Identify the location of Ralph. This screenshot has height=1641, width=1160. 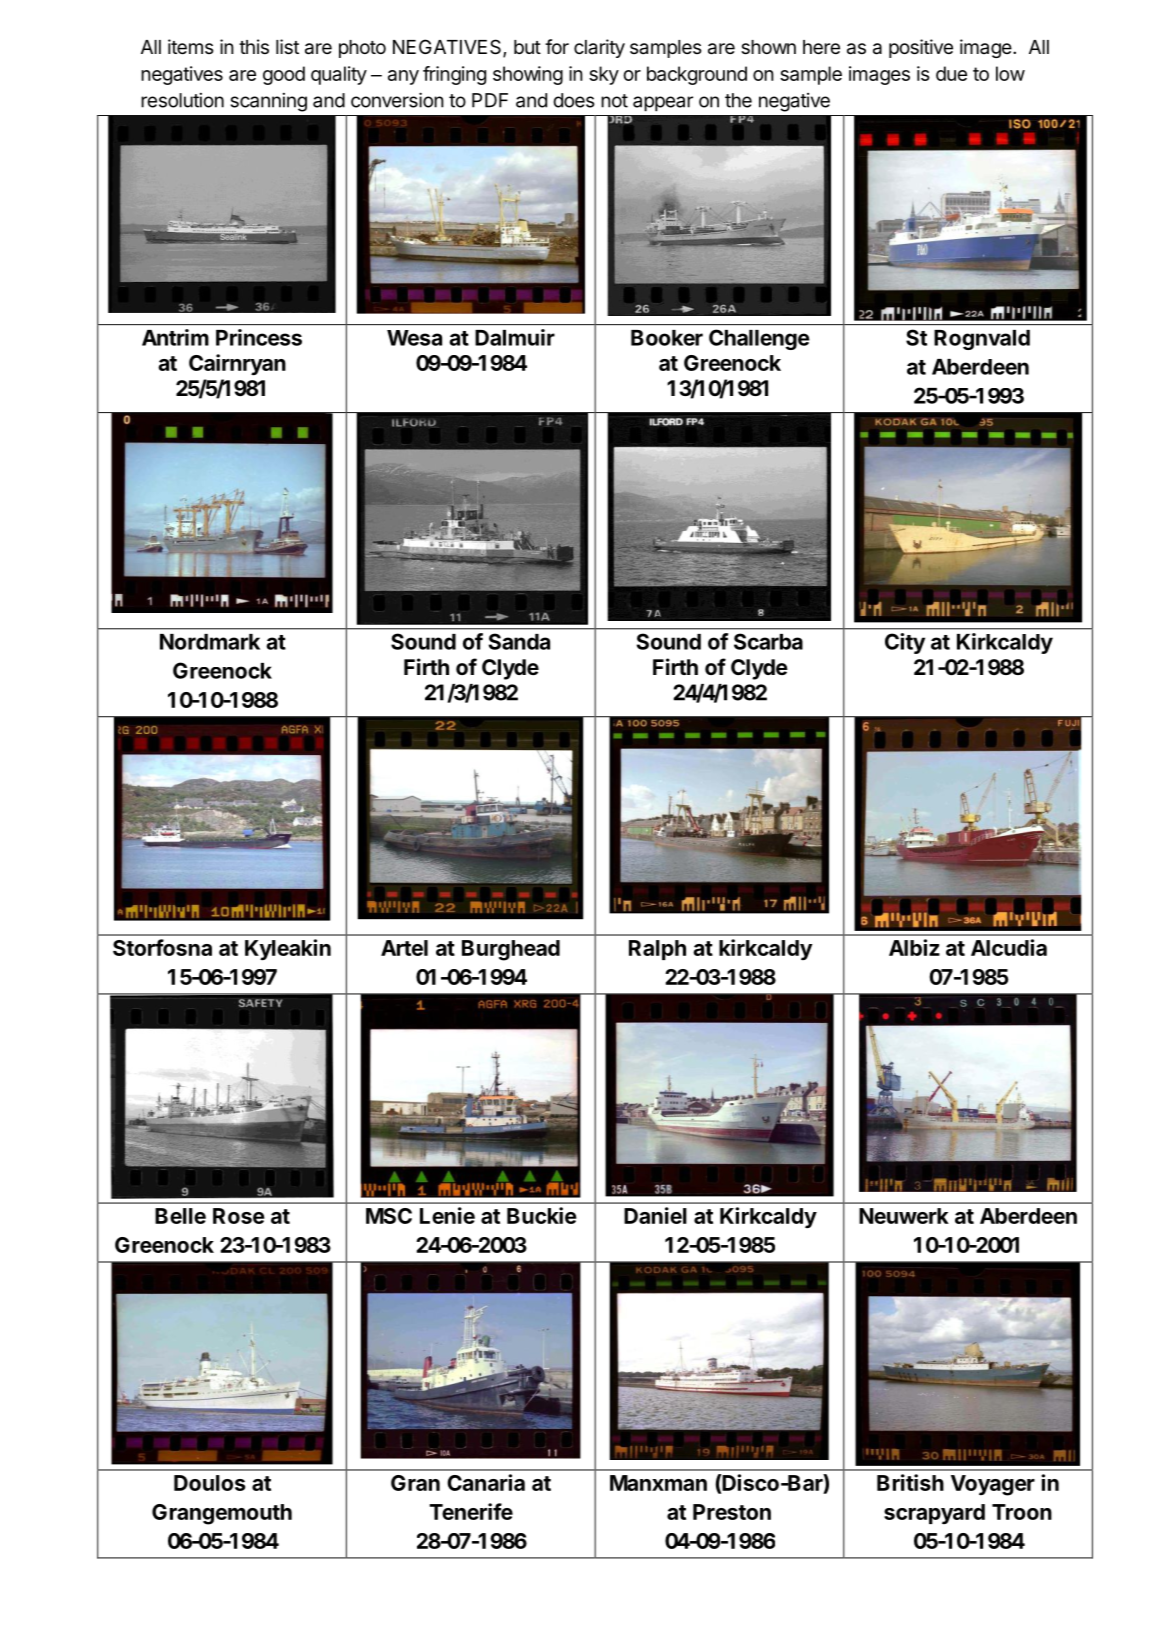
(657, 950).
